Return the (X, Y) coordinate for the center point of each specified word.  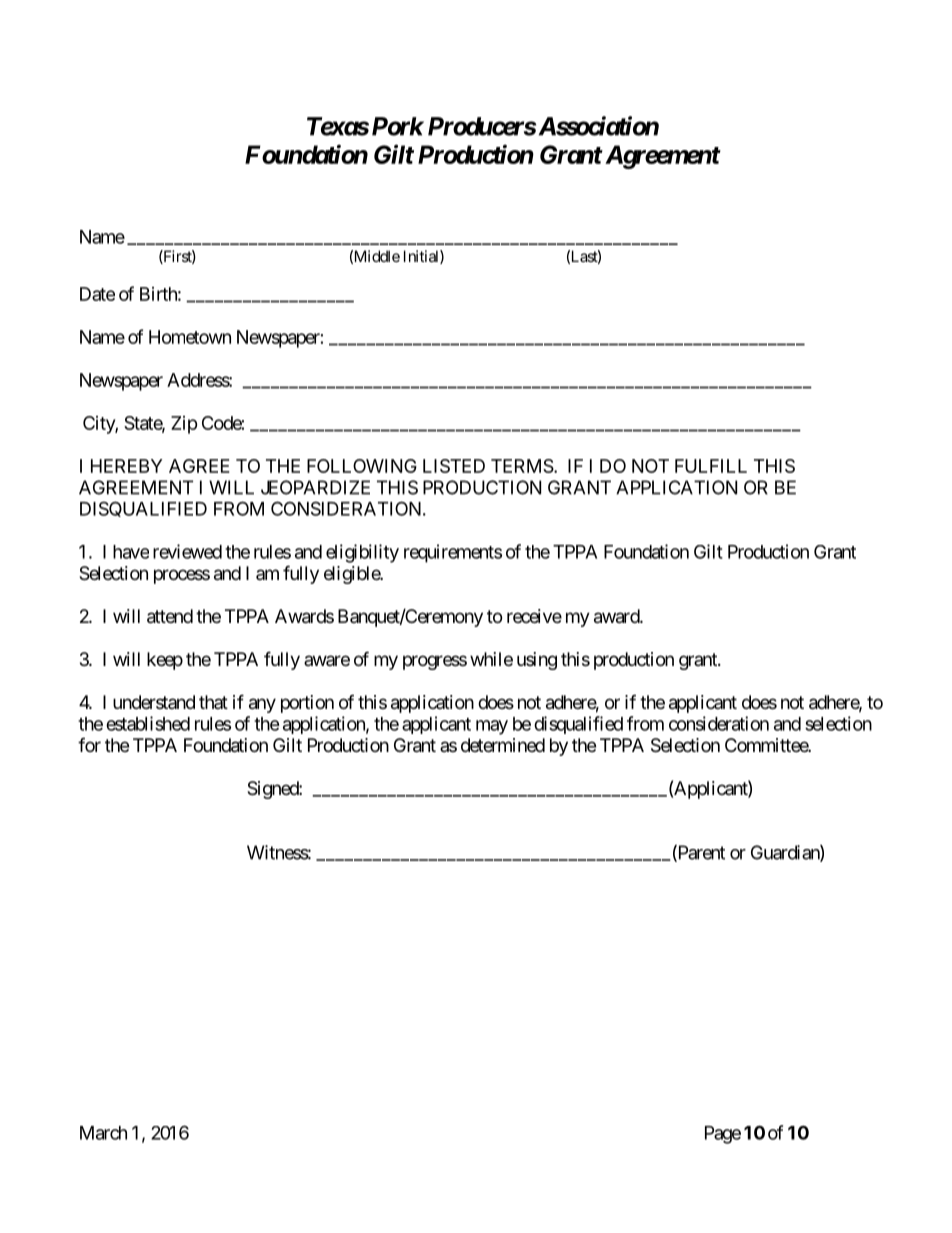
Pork (398, 126)
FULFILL (711, 466)
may (492, 727)
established (148, 723)
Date (97, 294)
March (103, 1133)
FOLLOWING (362, 466)
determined (503, 745)
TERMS (522, 466)
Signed (273, 790)
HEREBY (126, 466)
